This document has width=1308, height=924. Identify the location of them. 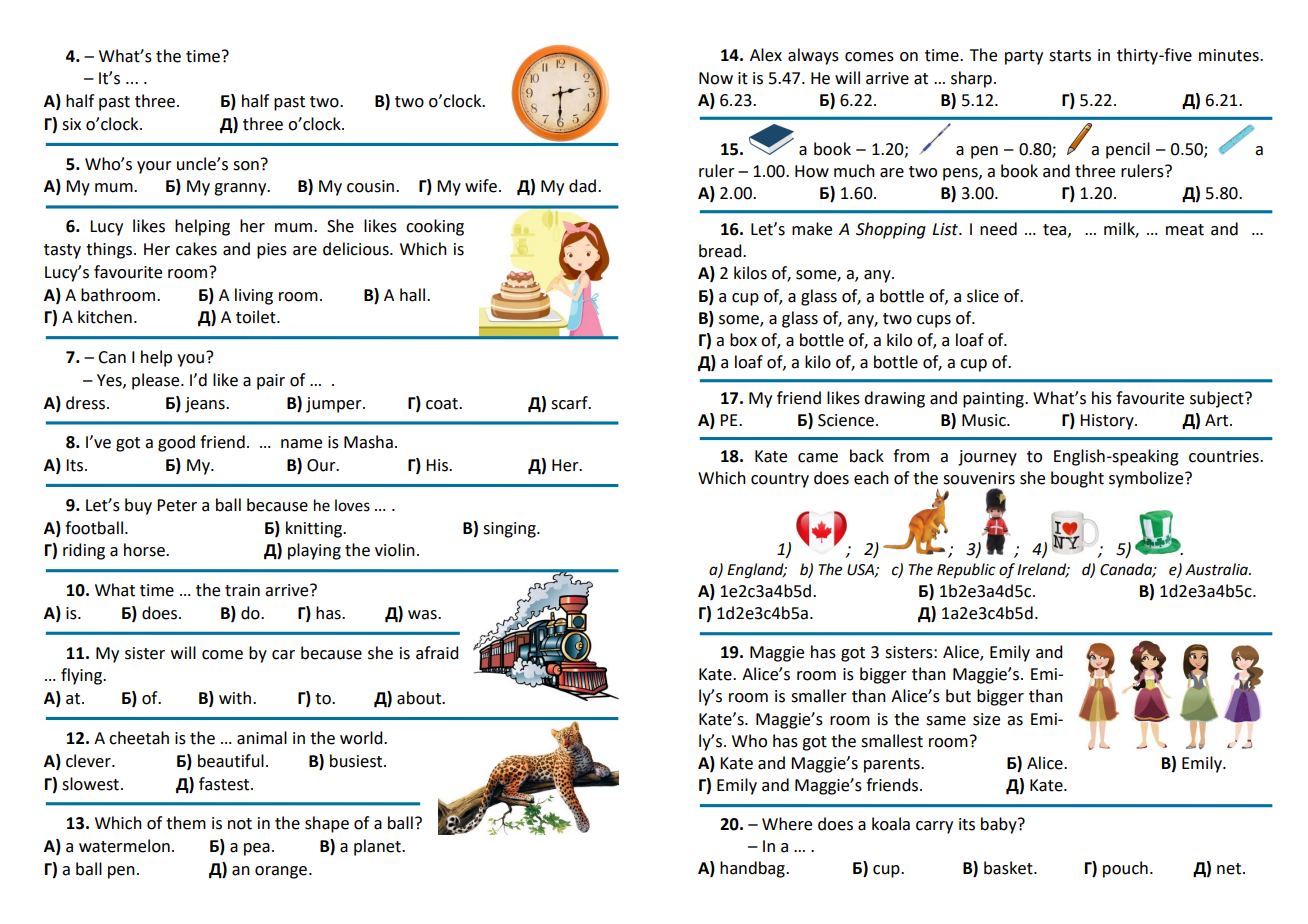
(186, 823).
